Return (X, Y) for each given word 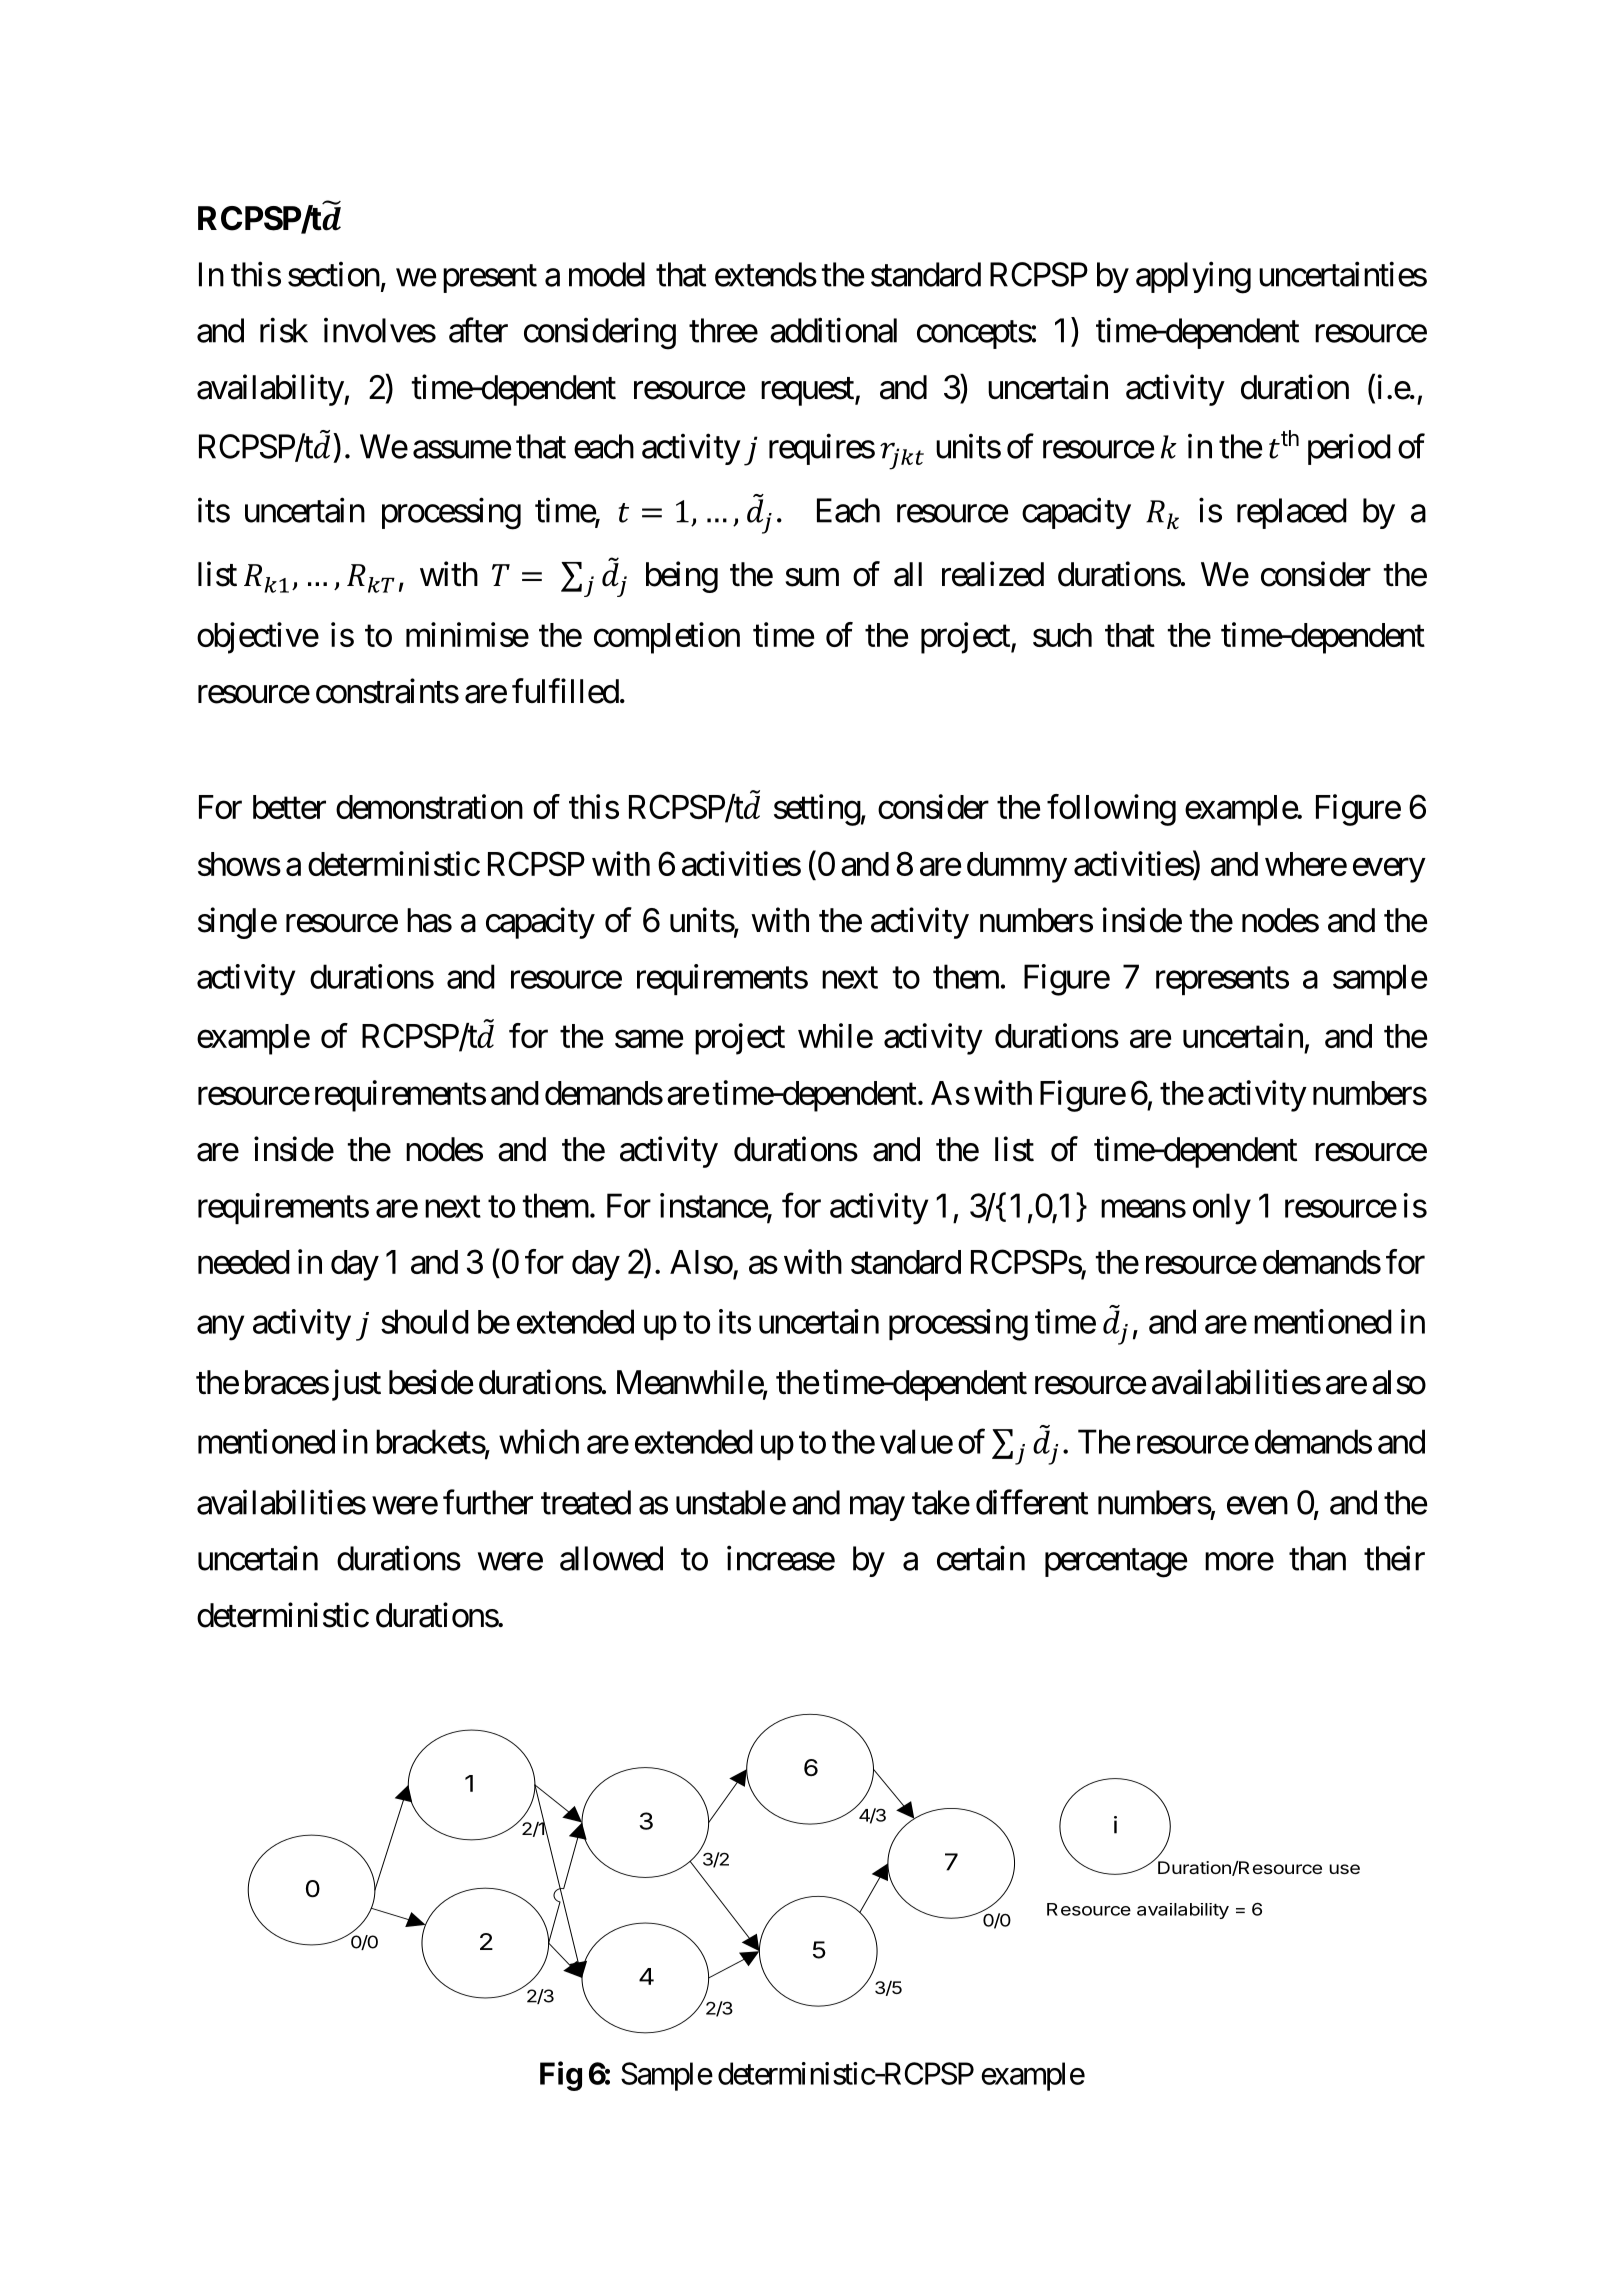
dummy (1017, 867)
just (354, 1385)
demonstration (429, 806)
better (289, 807)
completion (667, 638)
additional (833, 330)
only (1222, 1209)
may (877, 1509)
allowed (611, 1558)
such (1062, 635)
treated (586, 1502)
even (1257, 1506)
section (334, 274)
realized (993, 574)
